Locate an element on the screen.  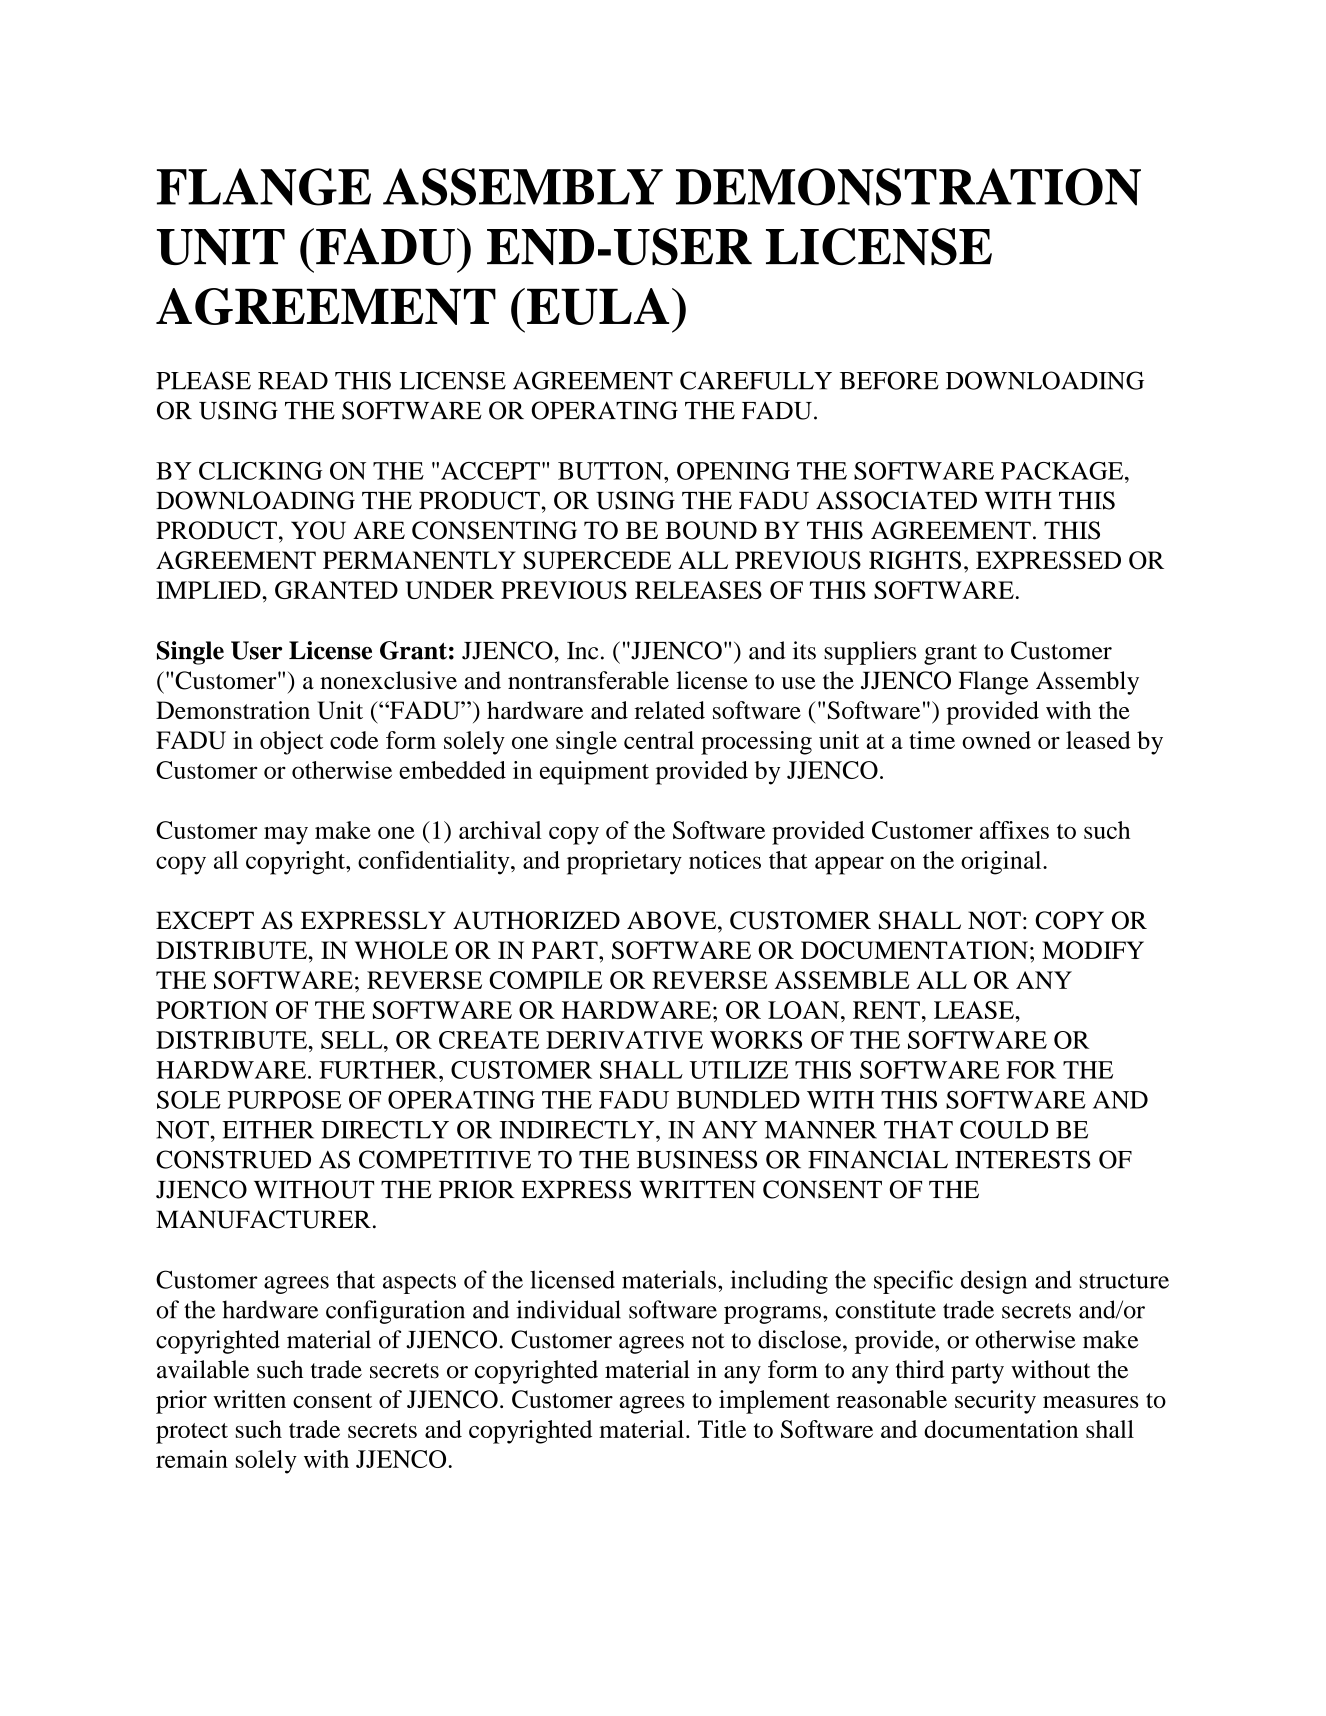
Title is located at coordinates (722, 1429).
